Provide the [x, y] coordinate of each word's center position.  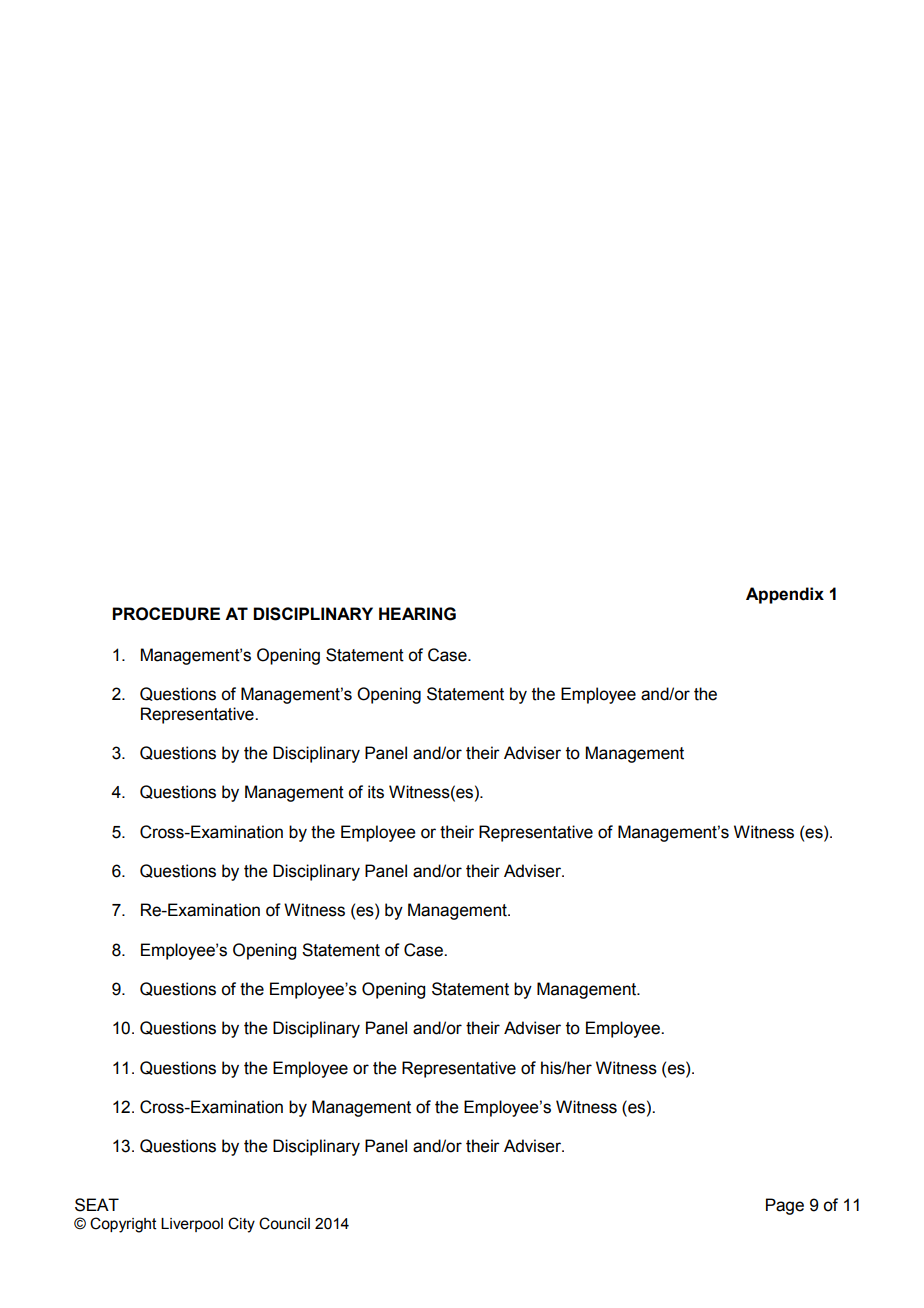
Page [785, 1206]
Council [284, 1223]
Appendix [785, 595]
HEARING [417, 614]
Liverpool [192, 1225]
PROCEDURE [166, 614]
